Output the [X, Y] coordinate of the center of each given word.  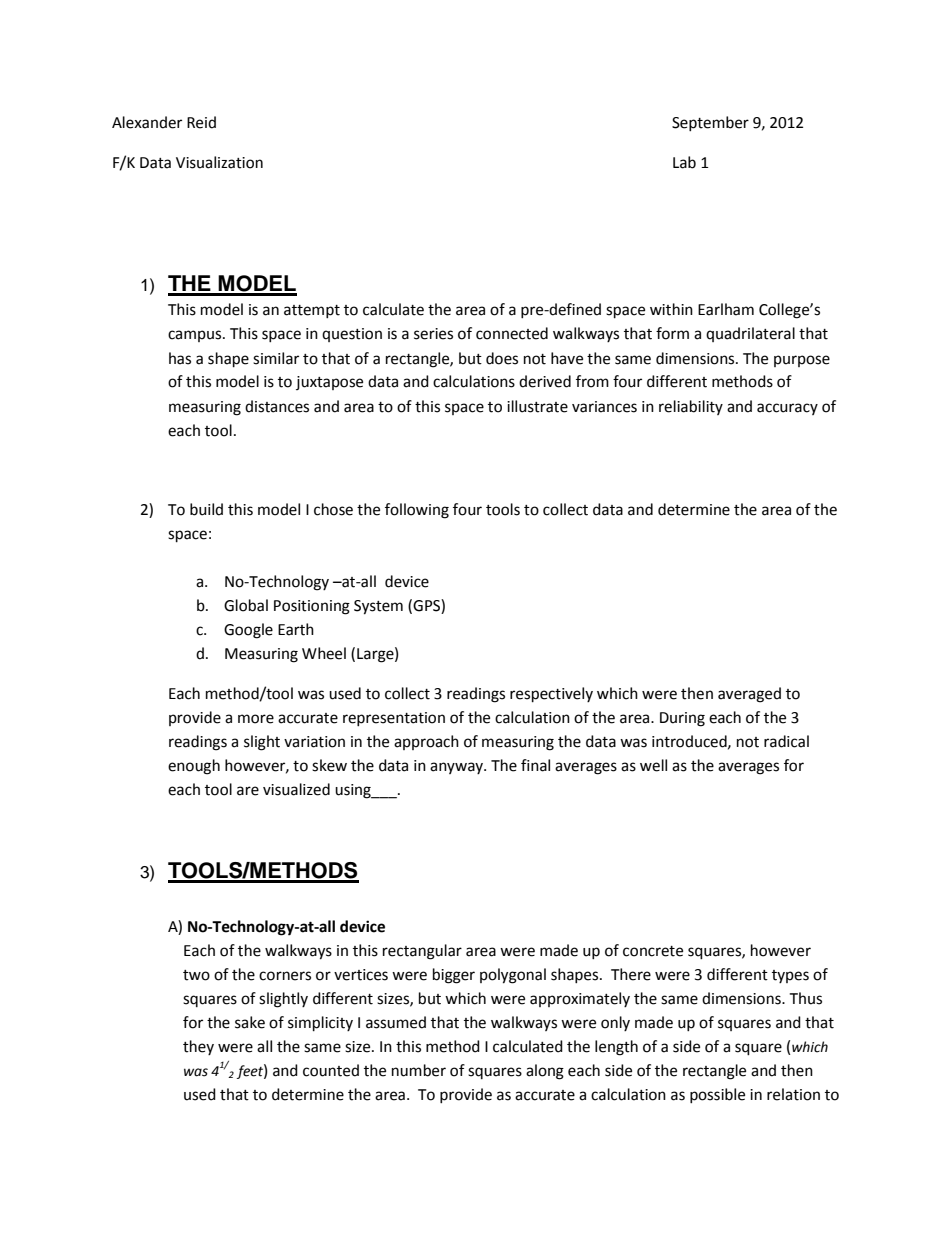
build [206, 509]
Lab [684, 162]
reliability [691, 407]
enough [194, 767]
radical [786, 741]
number [419, 1070]
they [198, 1047]
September [710, 123]
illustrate [537, 406]
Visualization [219, 162]
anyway [457, 768]
